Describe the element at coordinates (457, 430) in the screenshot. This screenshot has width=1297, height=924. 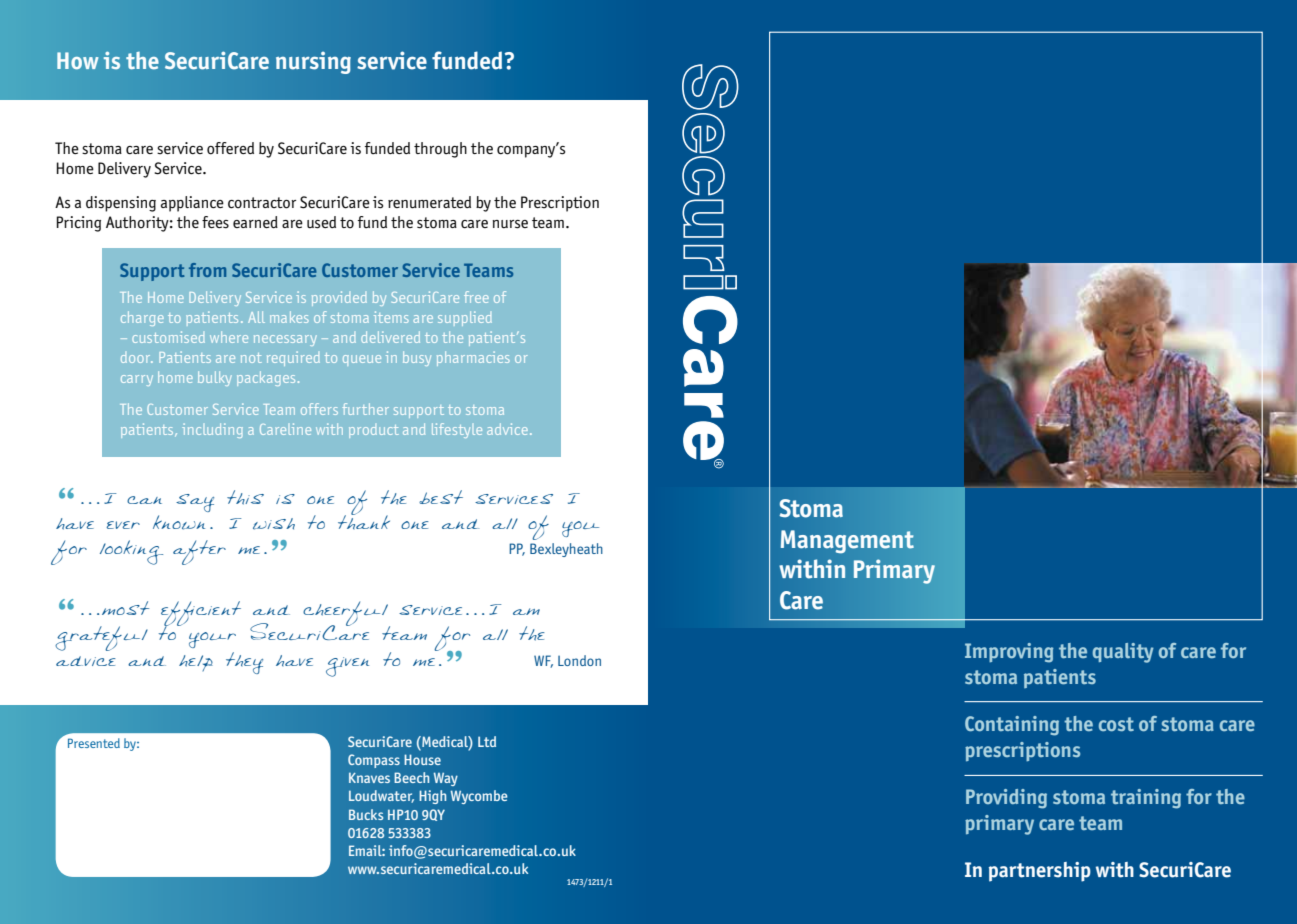
I see `lifestyle` at that location.
